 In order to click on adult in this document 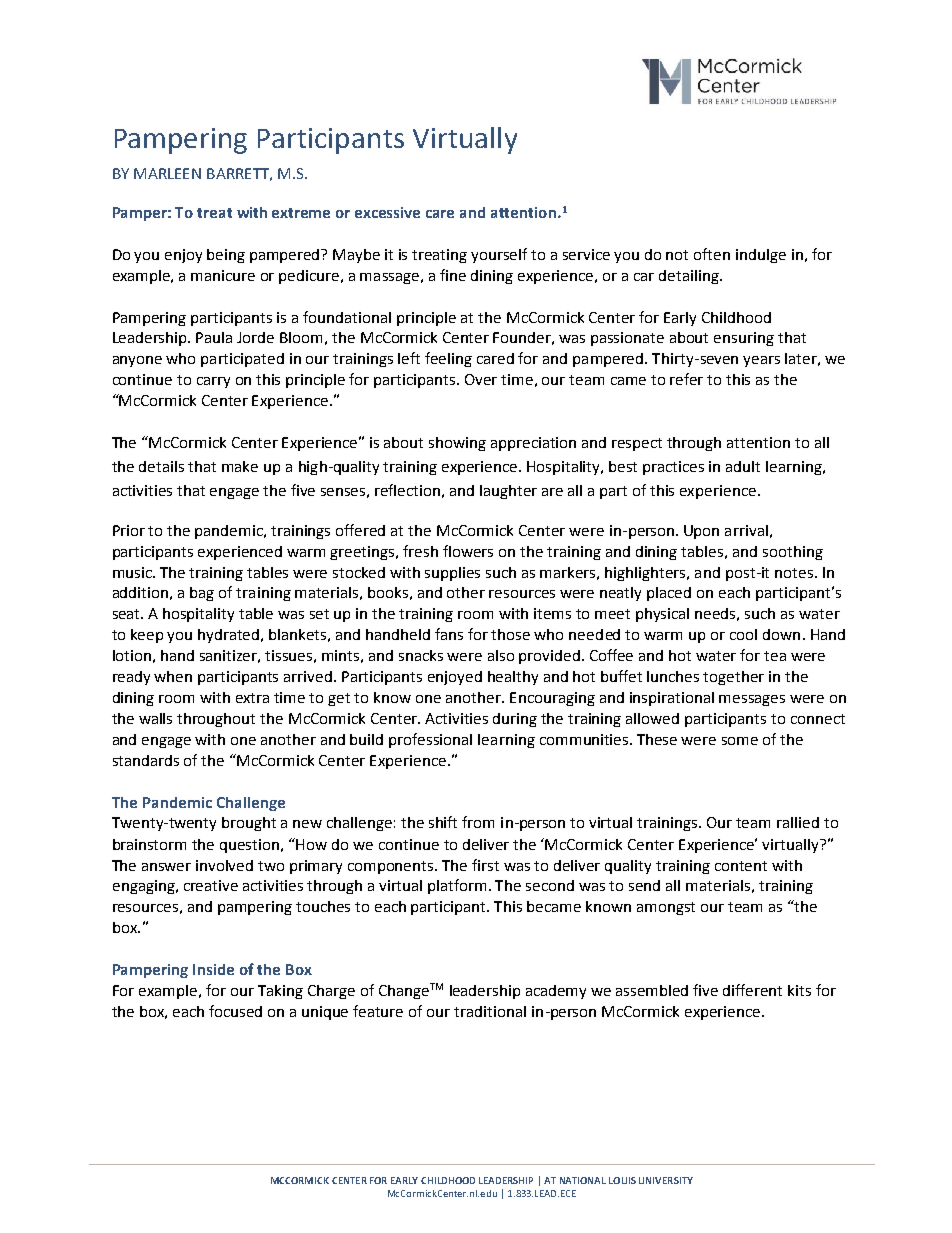, I will do `click(743, 466)`.
